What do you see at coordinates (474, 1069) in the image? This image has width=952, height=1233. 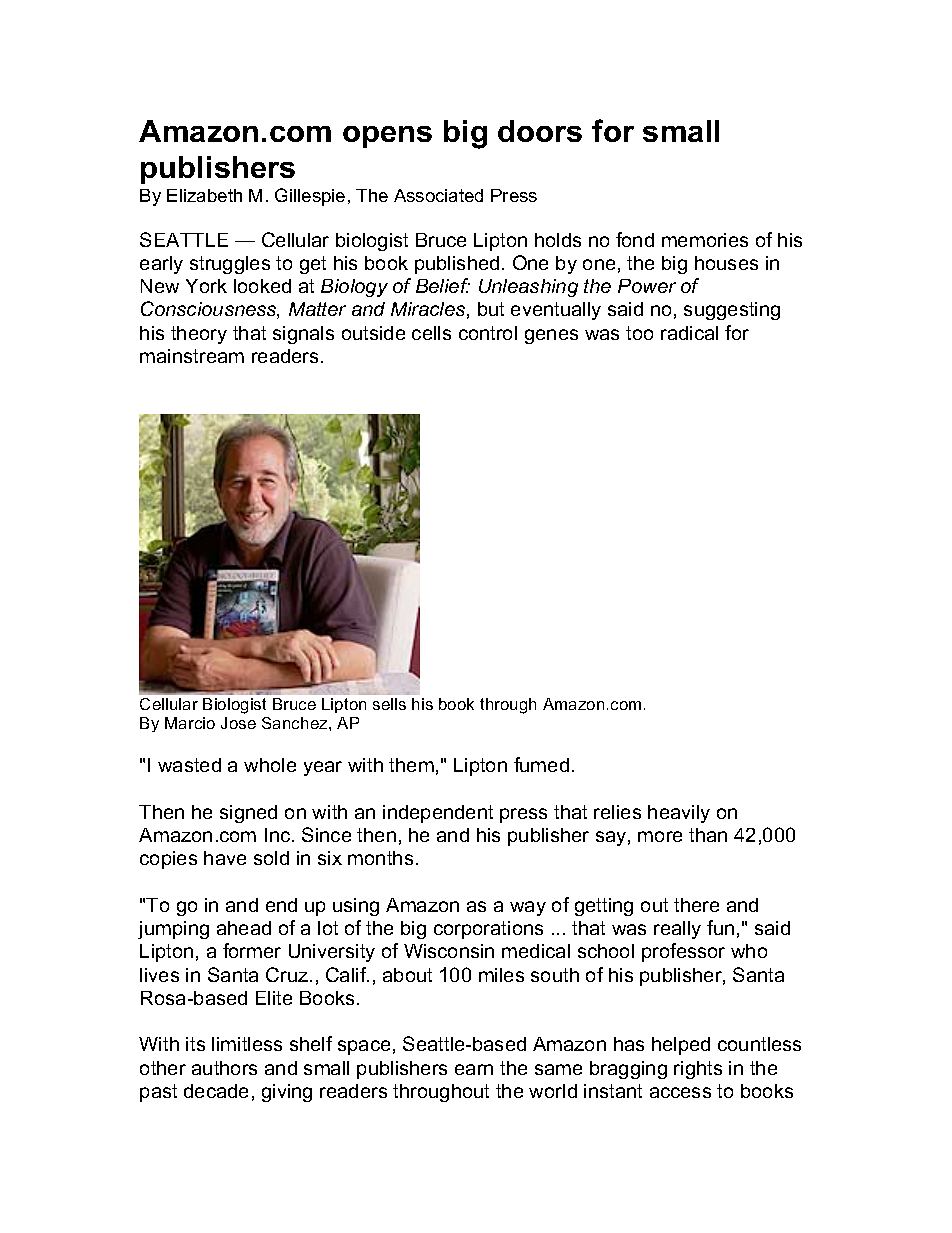 I see `earn` at bounding box center [474, 1069].
